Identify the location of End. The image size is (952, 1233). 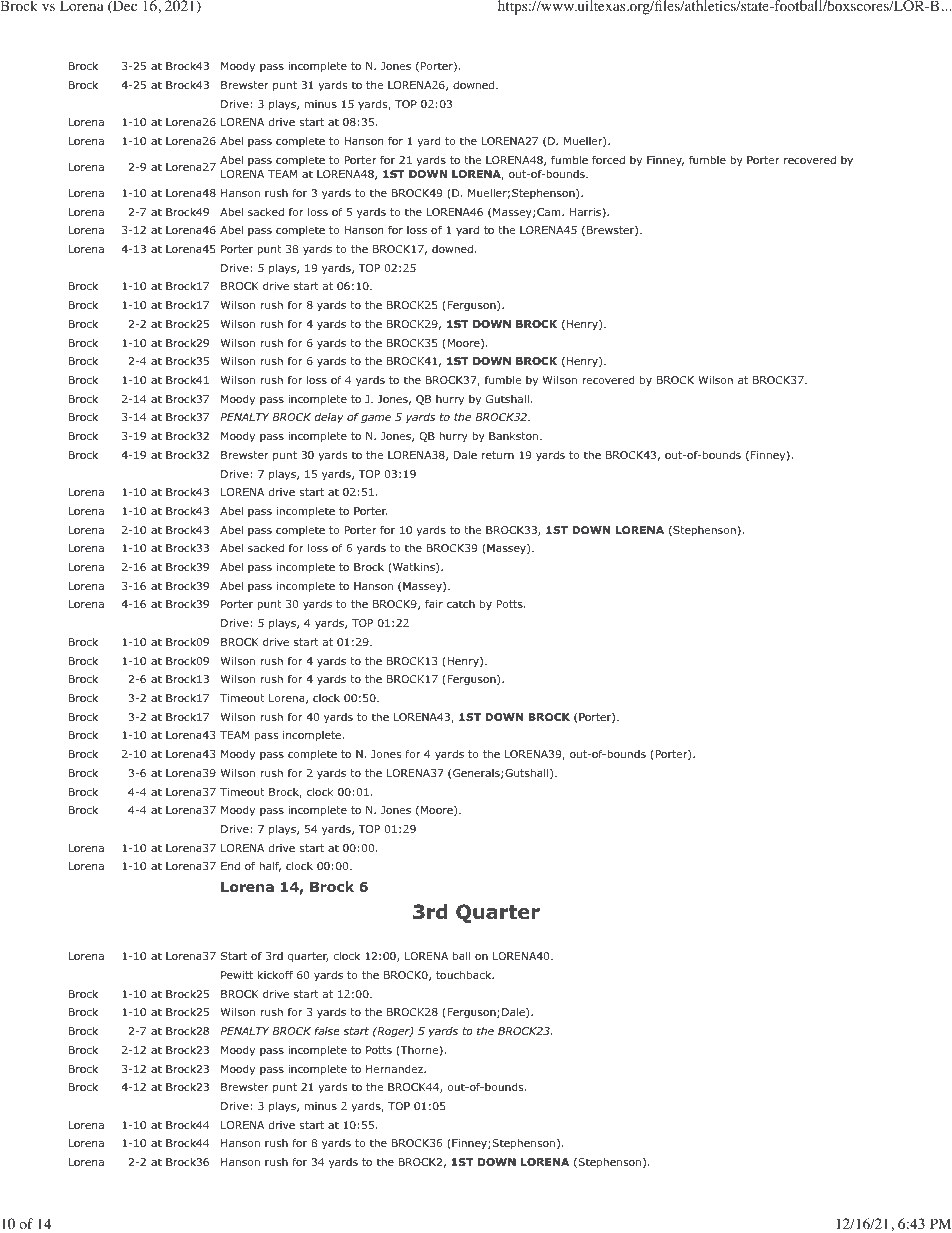
(230, 866).
